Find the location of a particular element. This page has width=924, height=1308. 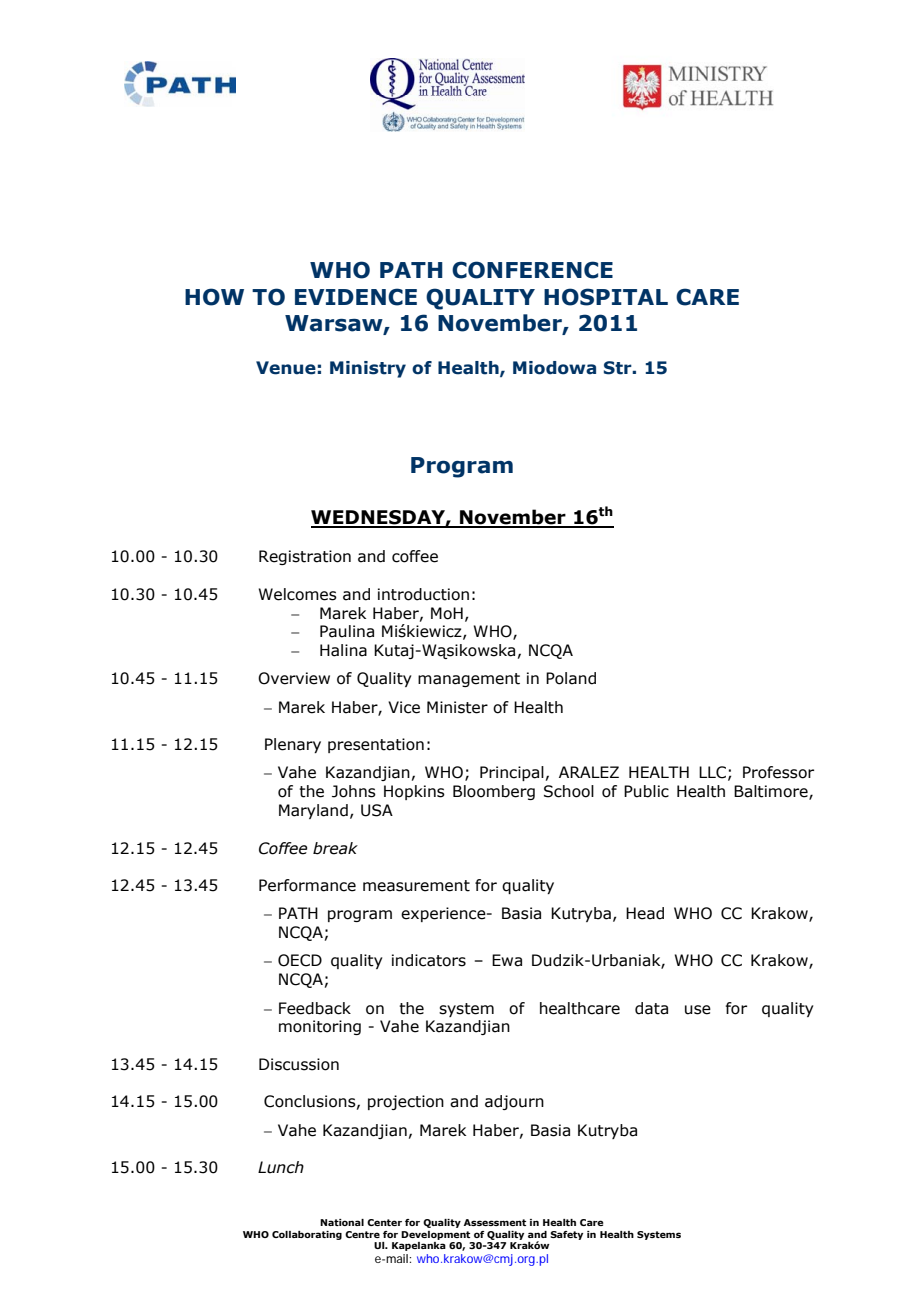

Assessment is located at coordinates (495, 1222).
